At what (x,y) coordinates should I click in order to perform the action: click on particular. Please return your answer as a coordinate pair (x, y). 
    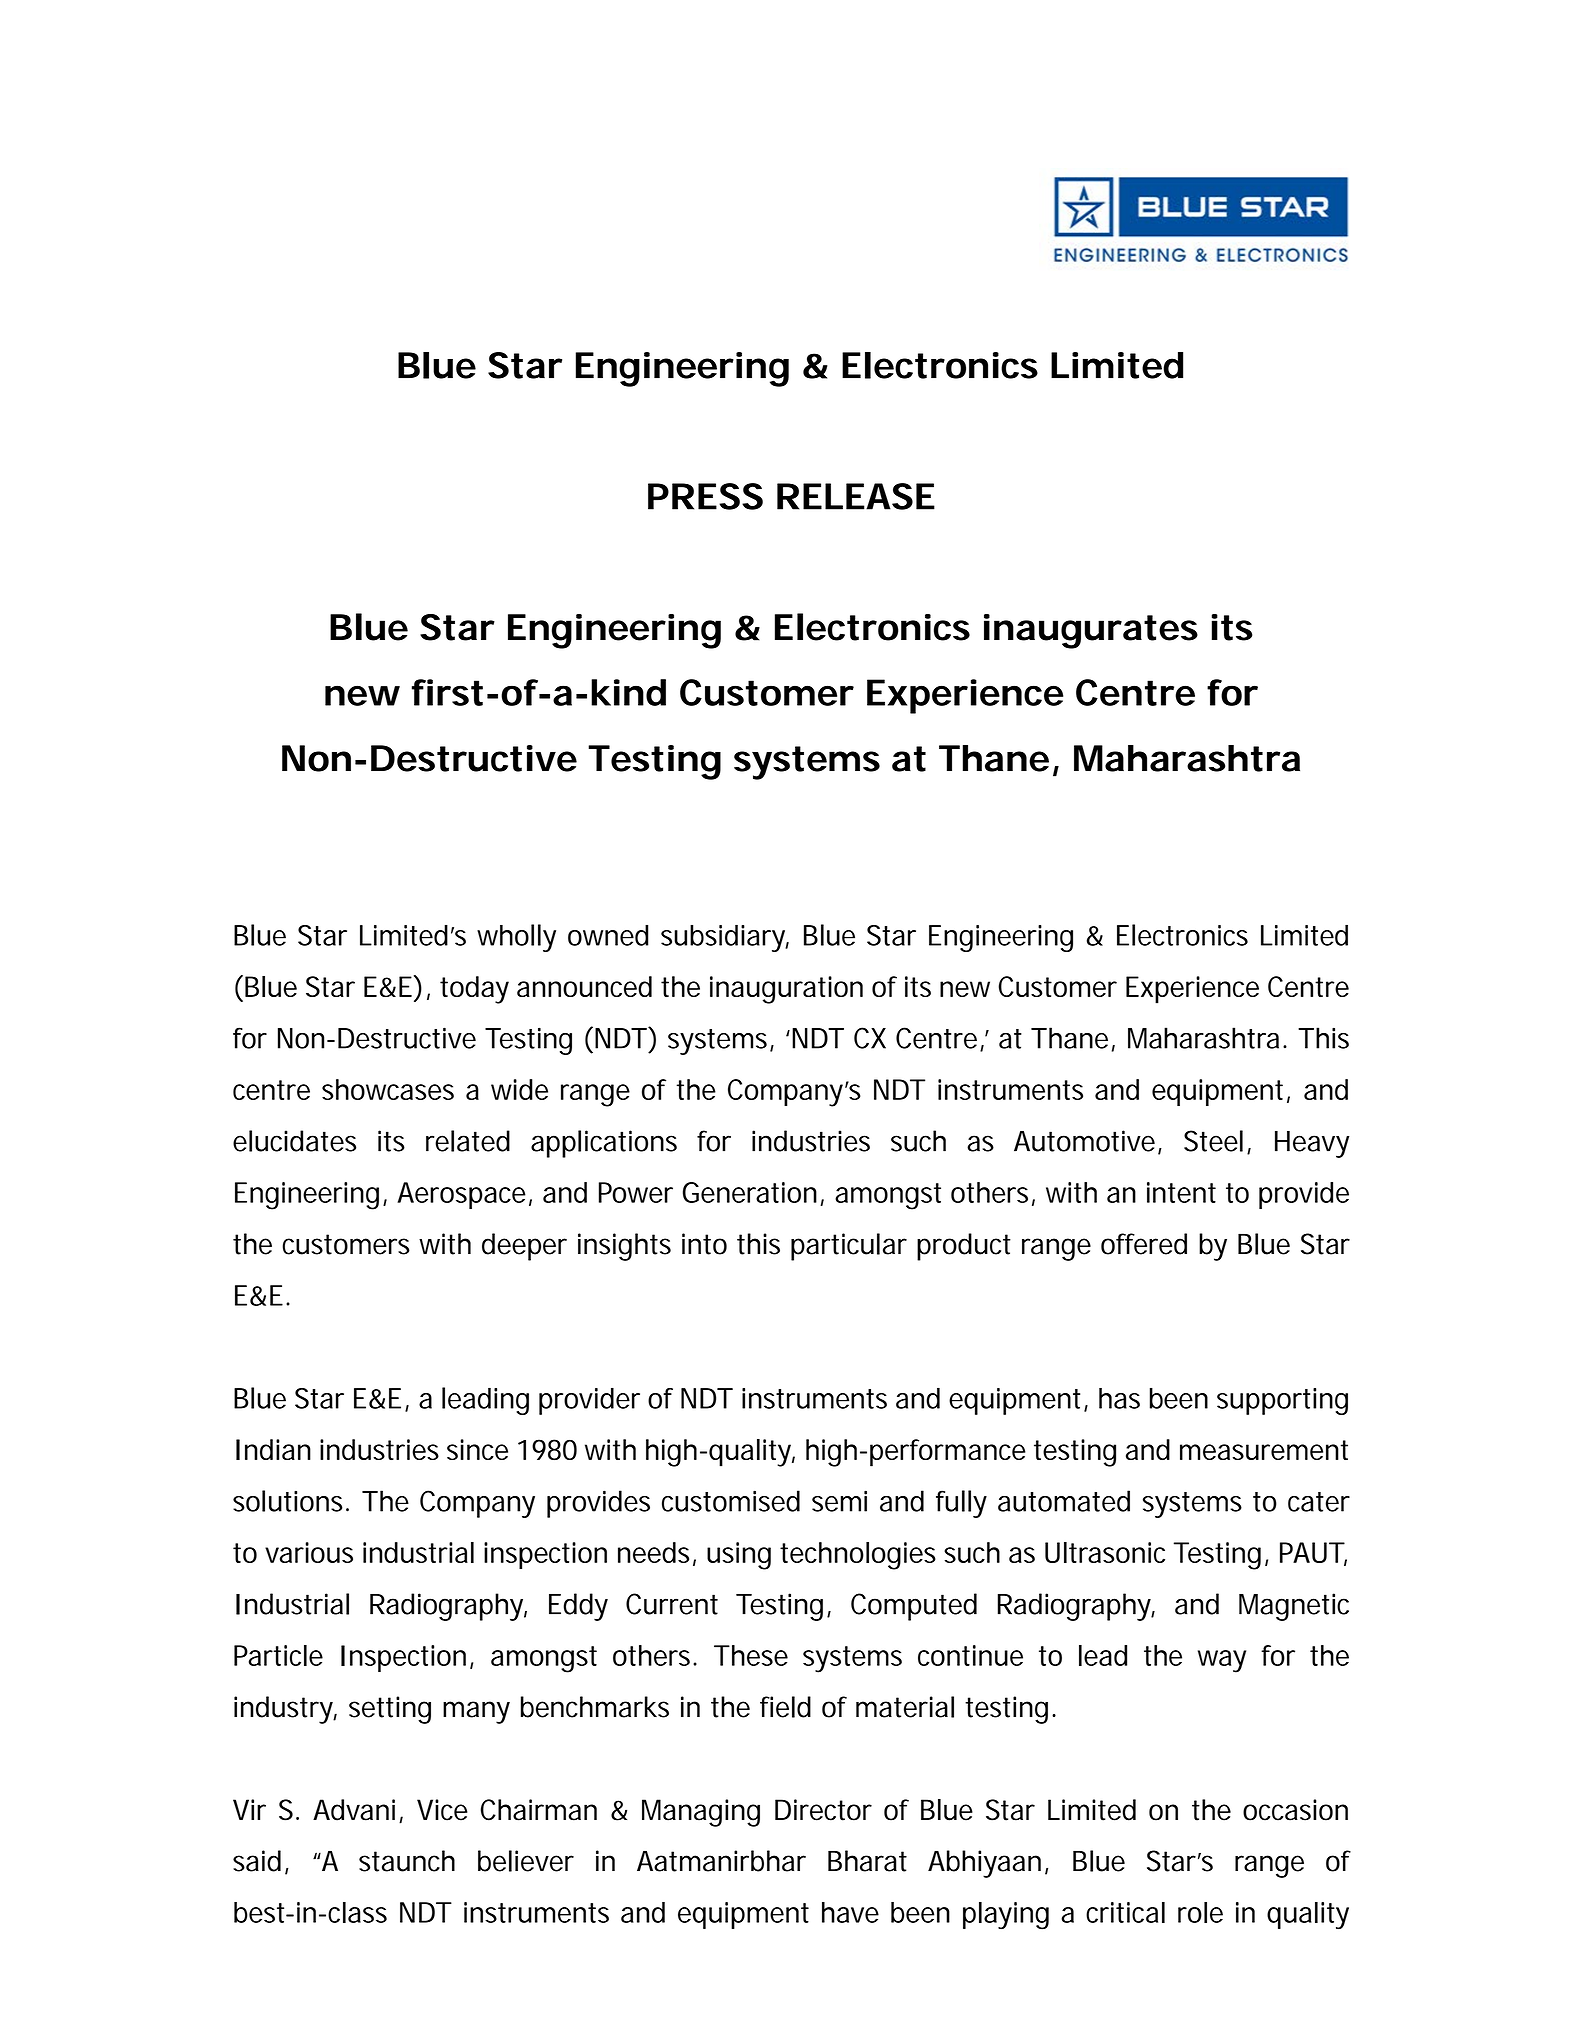
    Looking at the image, I should click on (849, 1247).
